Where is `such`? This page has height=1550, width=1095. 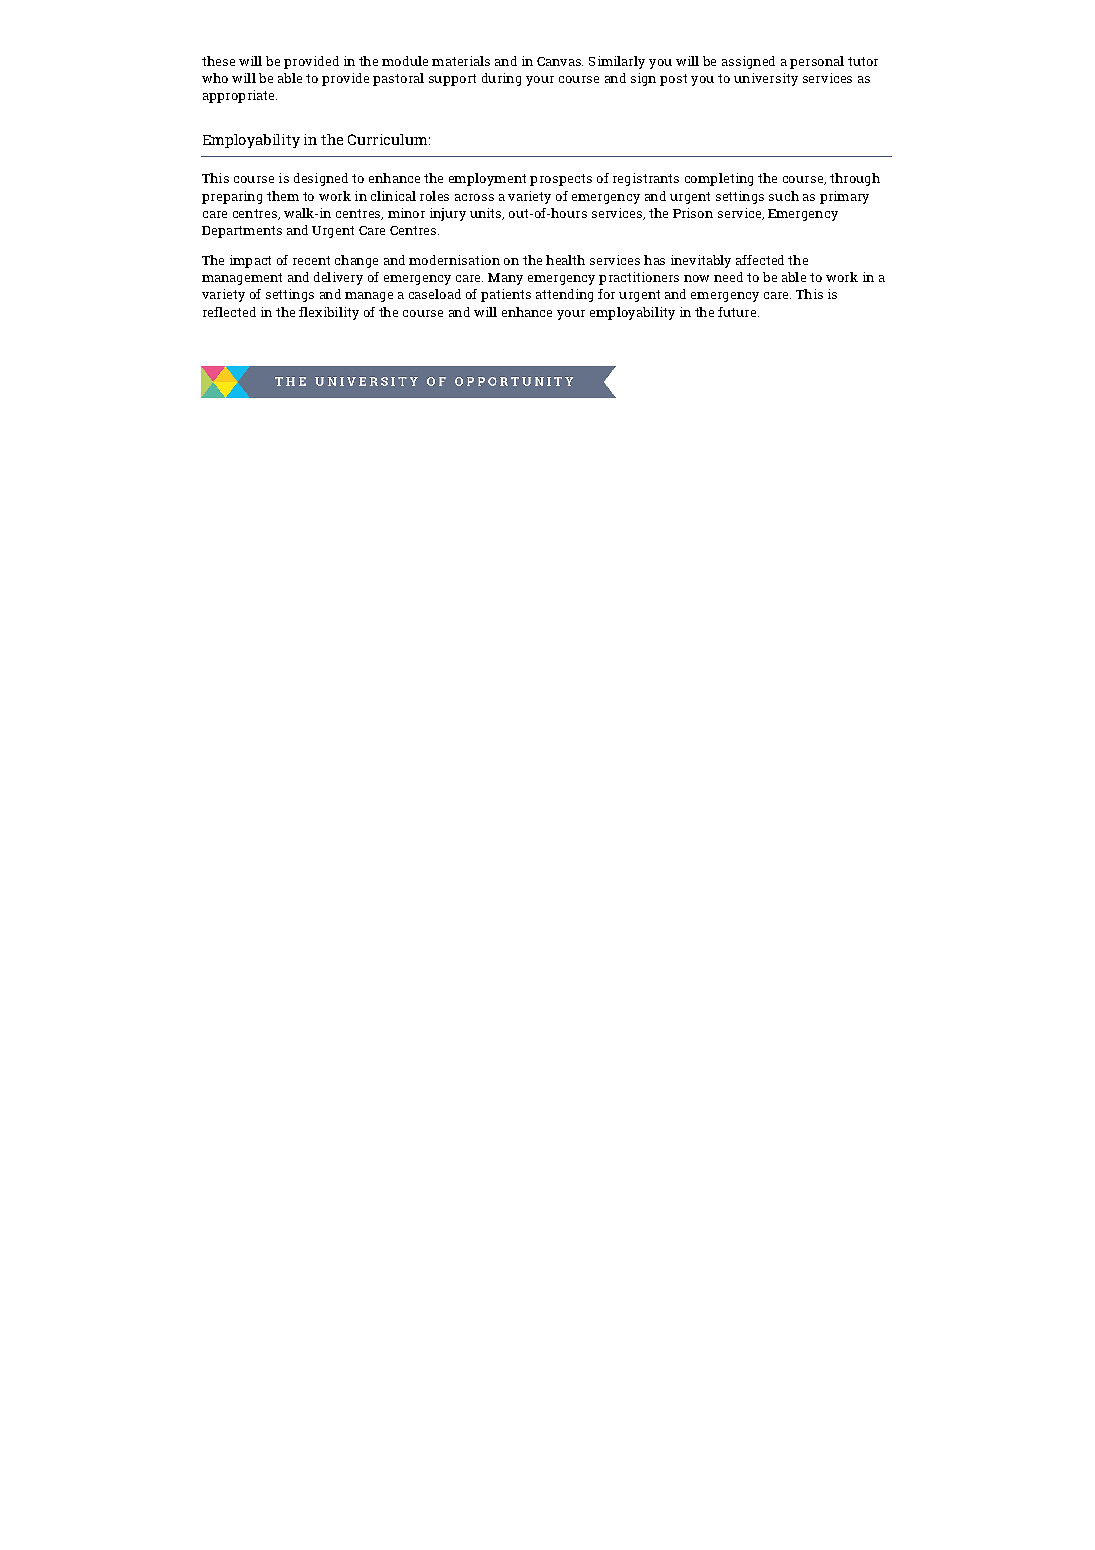
such is located at coordinates (784, 196).
